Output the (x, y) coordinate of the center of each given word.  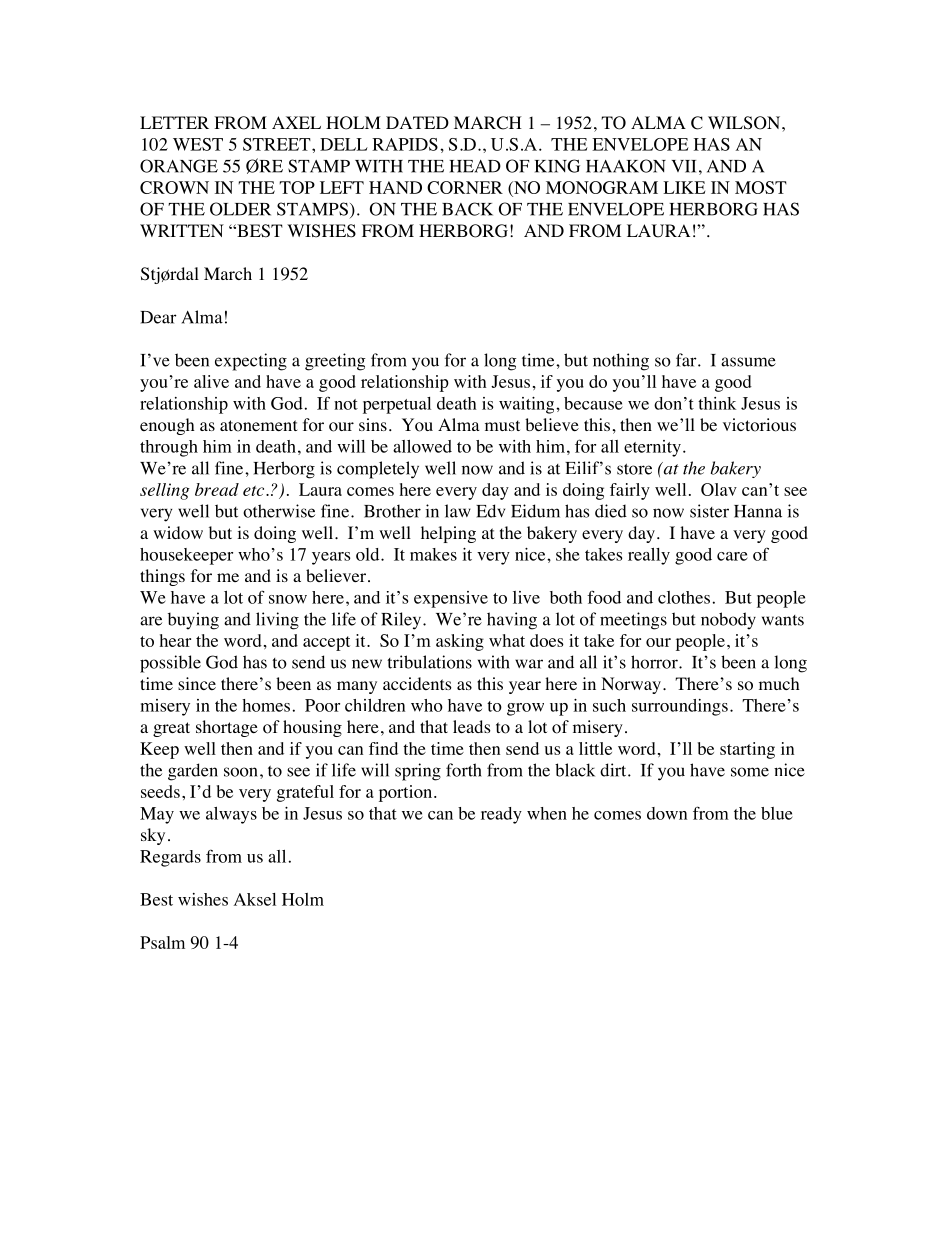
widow (178, 533)
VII (683, 166)
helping (448, 534)
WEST (198, 144)
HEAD (475, 166)
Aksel (255, 899)
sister (709, 511)
